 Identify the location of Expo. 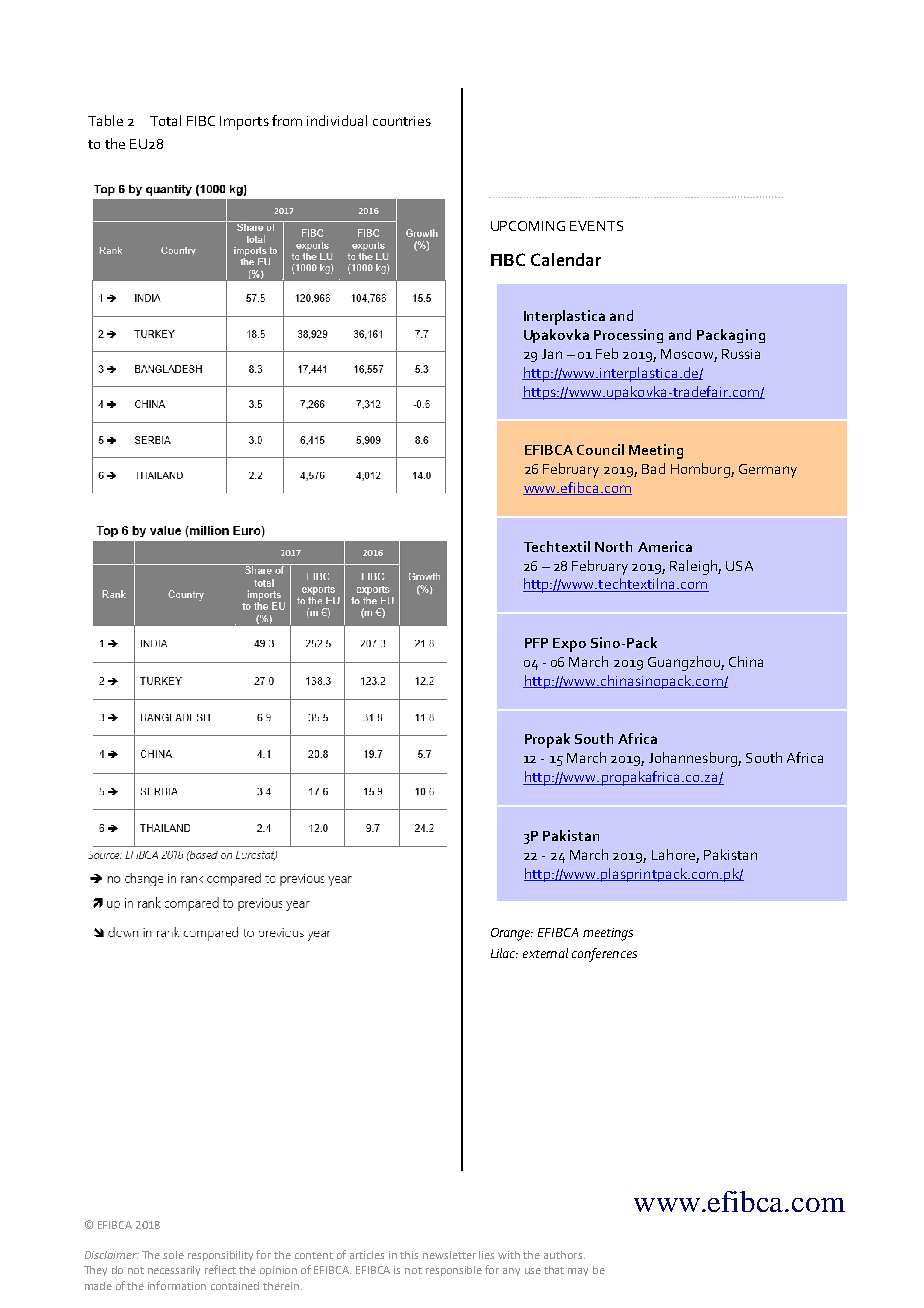
(569, 645).
